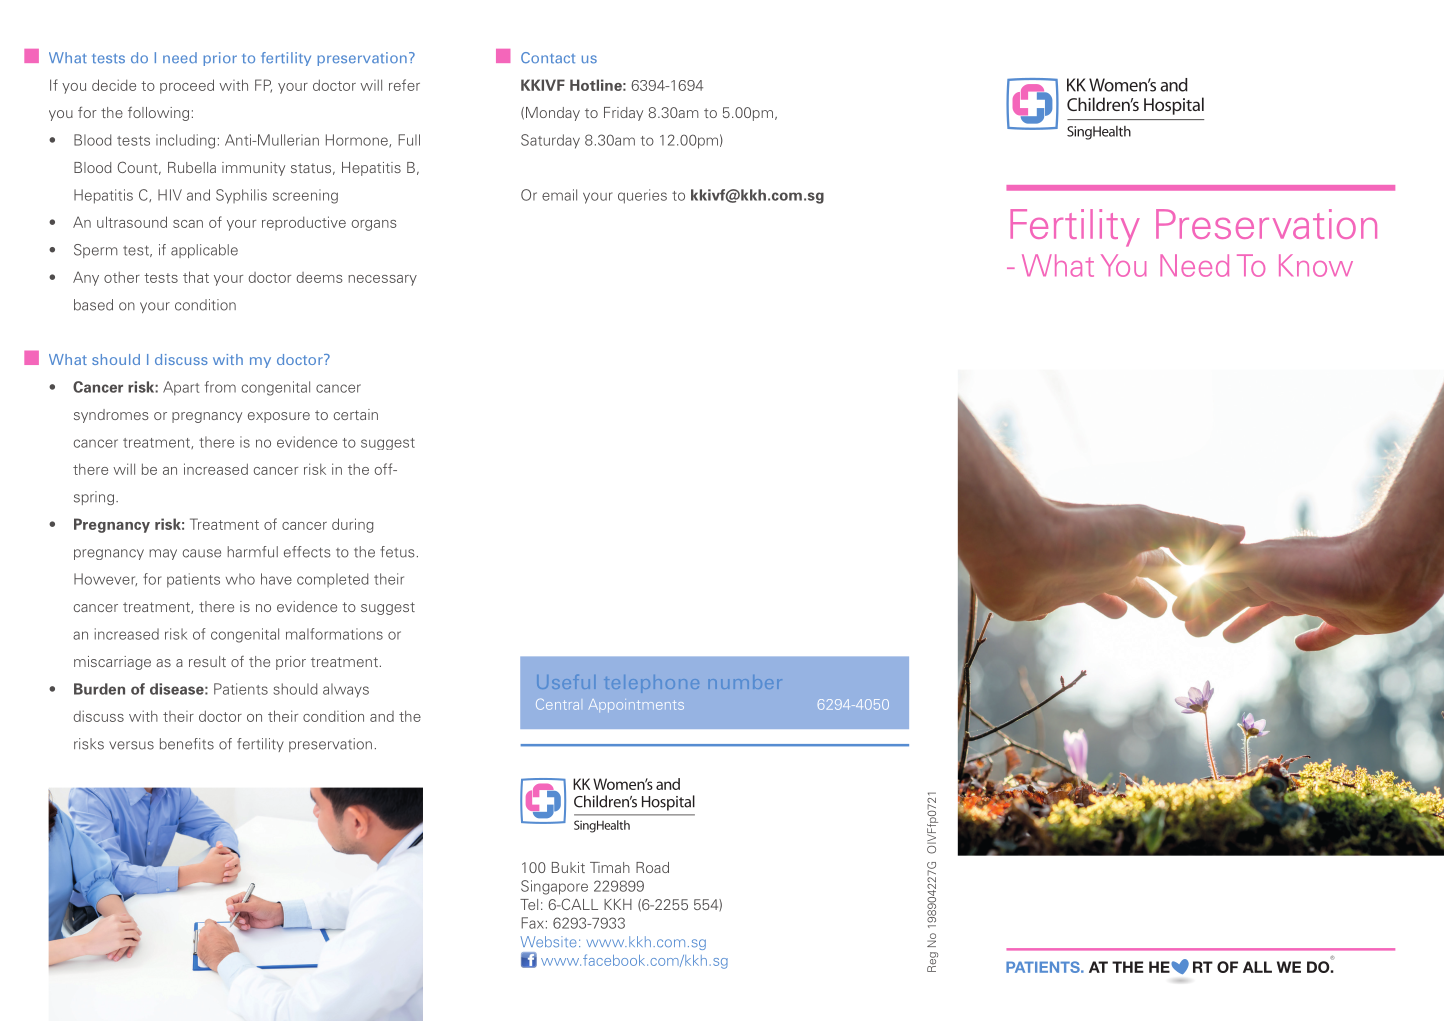 Image resolution: width=1444 pixels, height=1021 pixels. What do you see at coordinates (652, 867) in the image?
I see `Road` at bounding box center [652, 867].
